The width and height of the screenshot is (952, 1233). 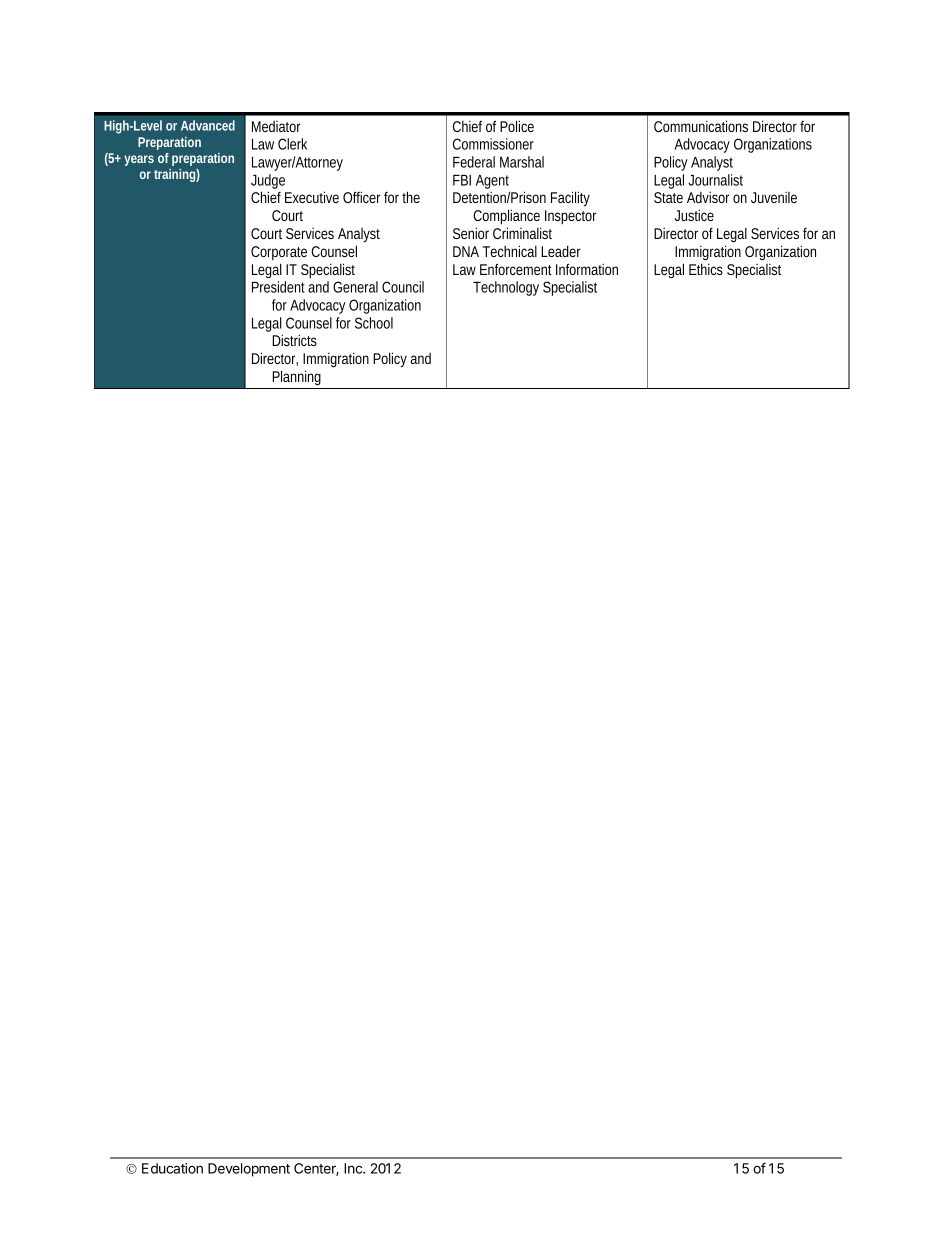 I want to click on Development, so click(x=249, y=1170).
